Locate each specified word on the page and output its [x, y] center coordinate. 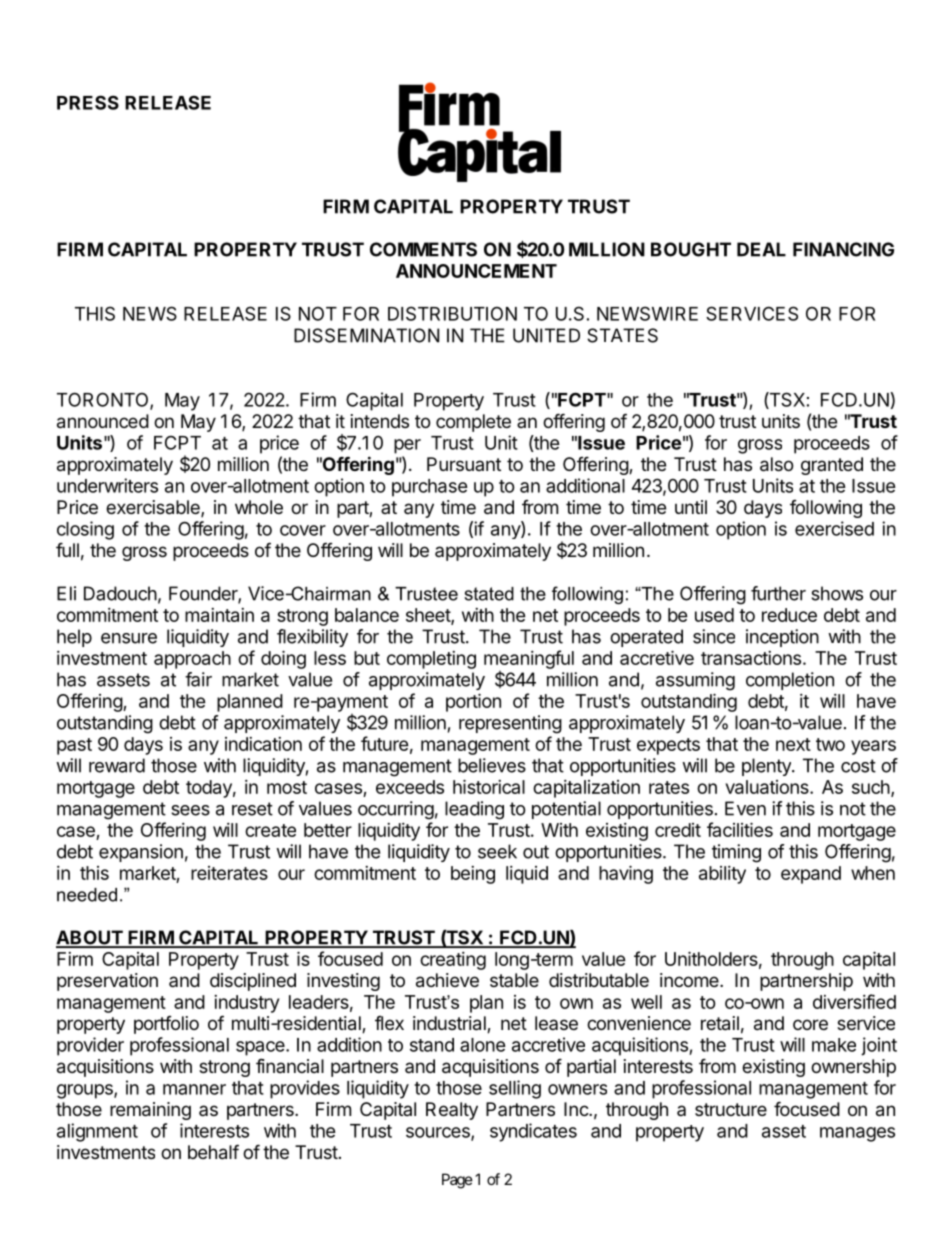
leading [474, 810]
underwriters [107, 485]
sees [190, 810]
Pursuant [464, 464]
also [776, 464]
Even [745, 808]
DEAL [761, 249]
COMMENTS [423, 249]
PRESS [88, 102]
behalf [213, 1152]
